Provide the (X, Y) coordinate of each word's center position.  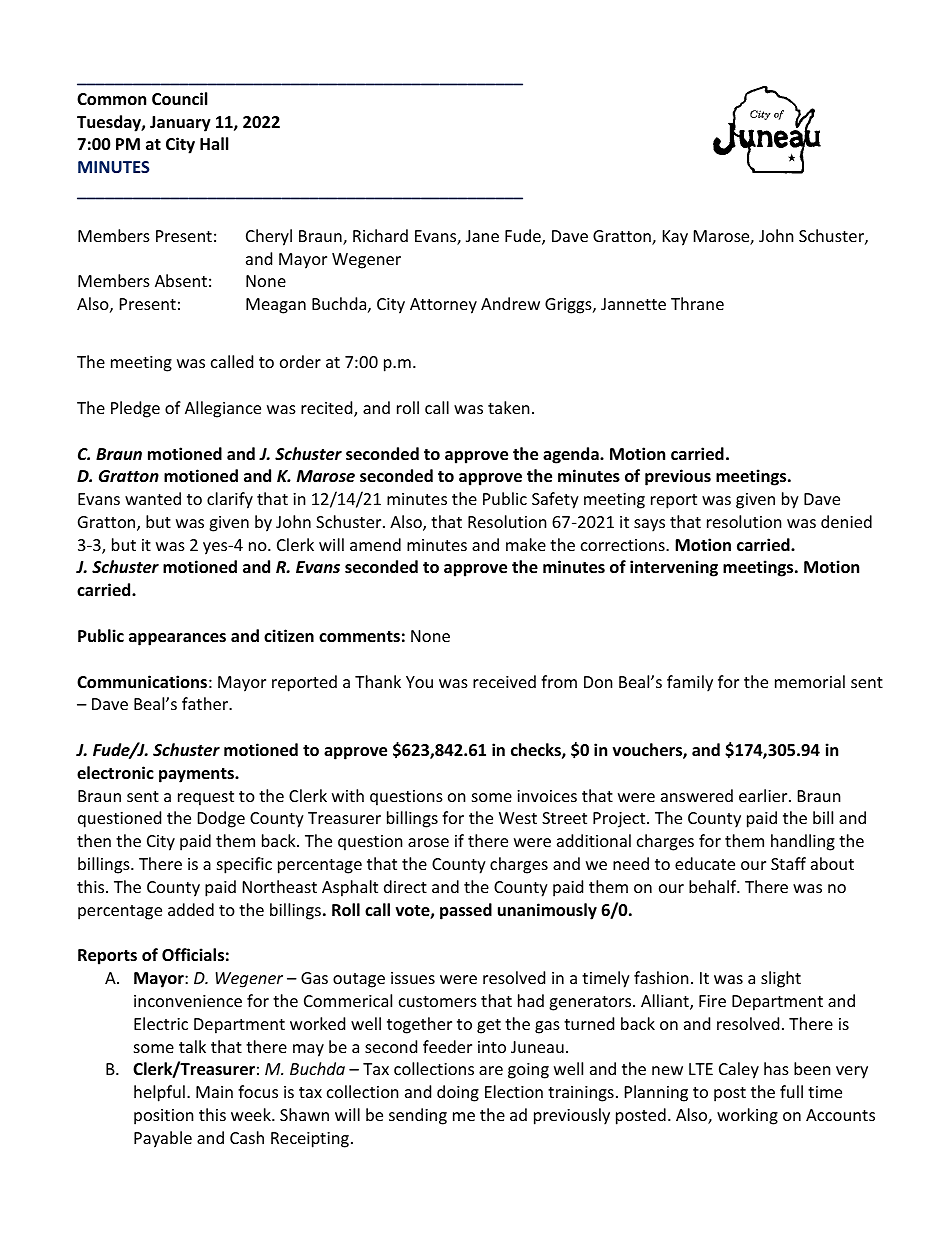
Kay (675, 238)
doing (458, 1093)
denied (846, 521)
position (164, 1117)
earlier (764, 795)
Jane (482, 236)
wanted (153, 498)
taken (509, 407)
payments (197, 775)
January (180, 124)
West (518, 818)
